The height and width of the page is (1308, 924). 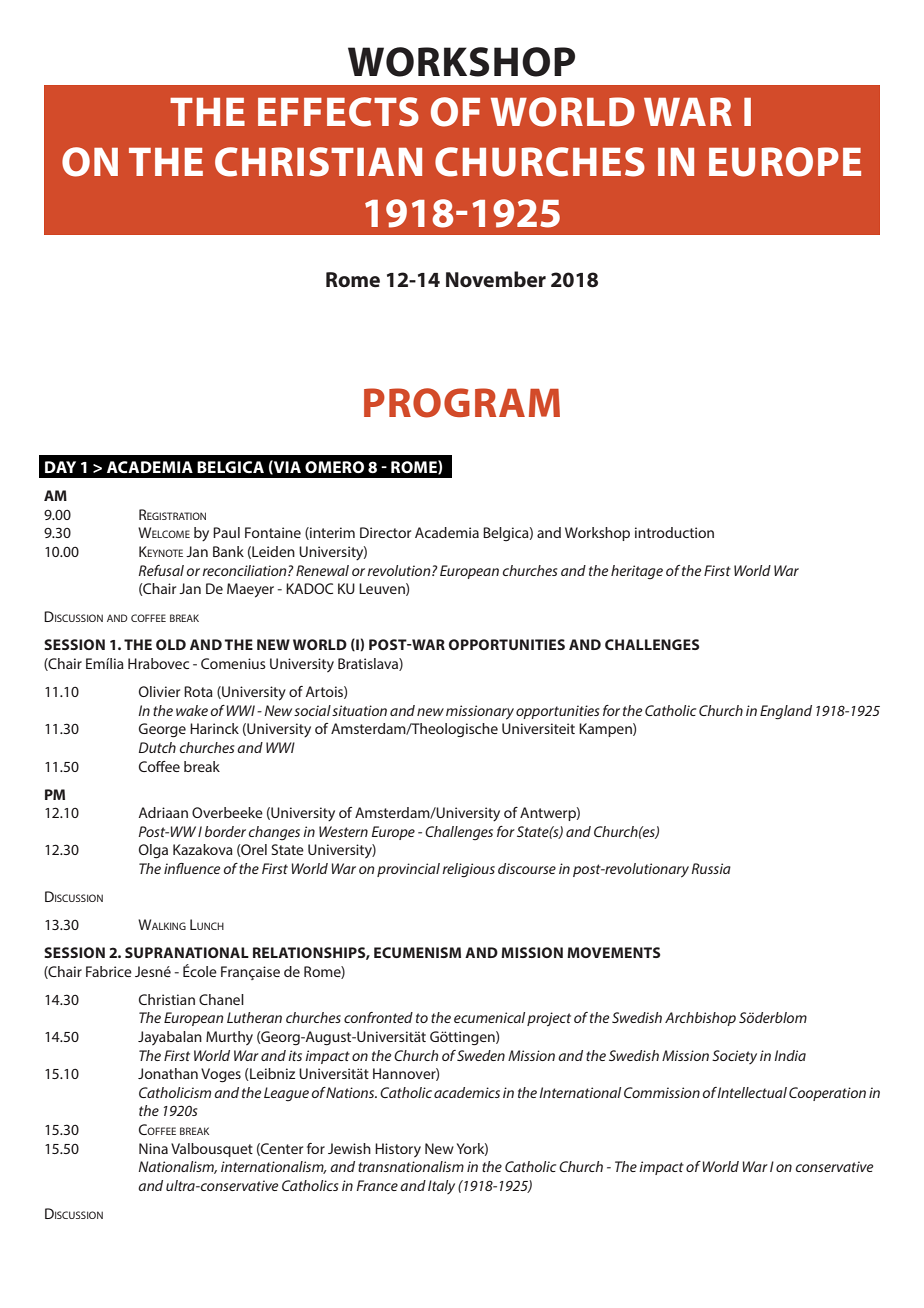 What do you see at coordinates (192, 868) in the page?
I see `influence` at bounding box center [192, 868].
